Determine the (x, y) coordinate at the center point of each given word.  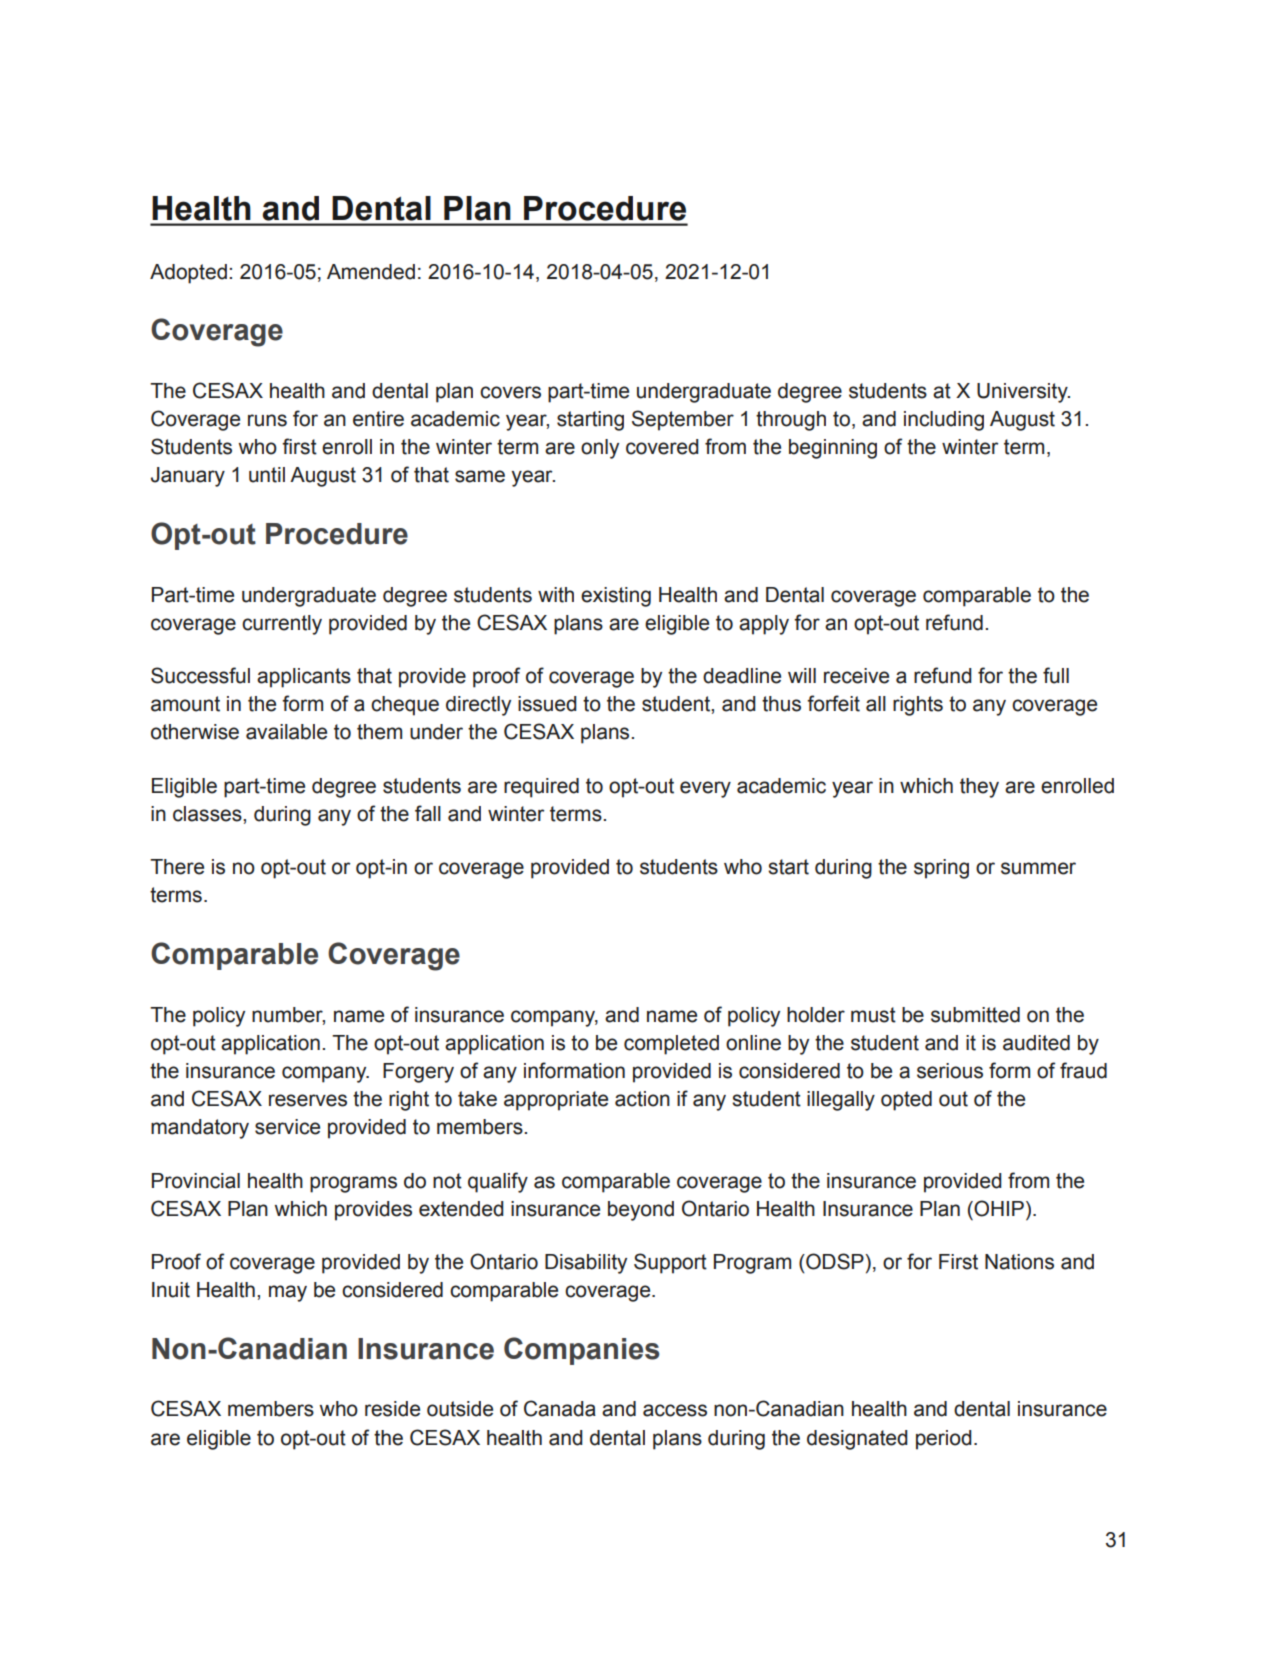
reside (392, 1409)
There (177, 867)
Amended (371, 272)
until (267, 475)
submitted (975, 1015)
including (944, 421)
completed (671, 1045)
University (1023, 393)
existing (616, 597)
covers (510, 392)
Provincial (196, 1181)
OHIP (998, 1208)
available (286, 732)
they (979, 788)
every (705, 789)
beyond (641, 1211)
